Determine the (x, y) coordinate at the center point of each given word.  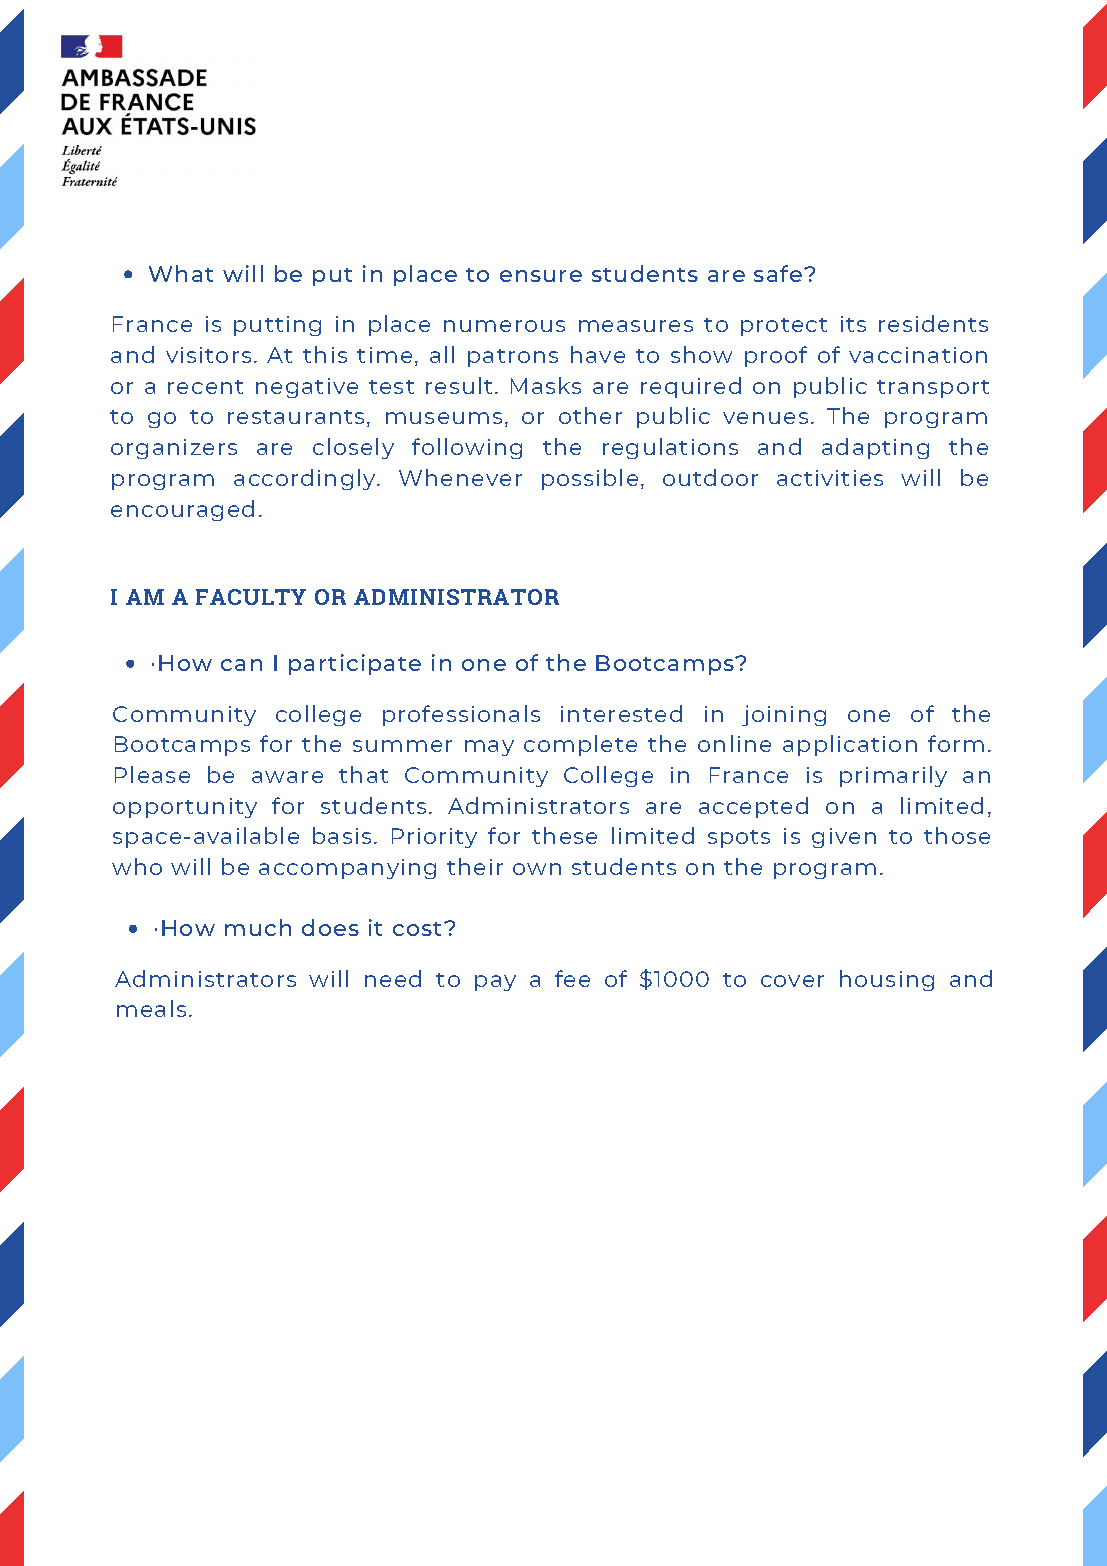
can (241, 665)
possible (590, 479)
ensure (541, 276)
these (564, 835)
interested (621, 713)
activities (830, 478)
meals (151, 1008)
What (181, 273)
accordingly (306, 479)
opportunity (185, 808)
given (844, 838)
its (853, 324)
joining (784, 715)
